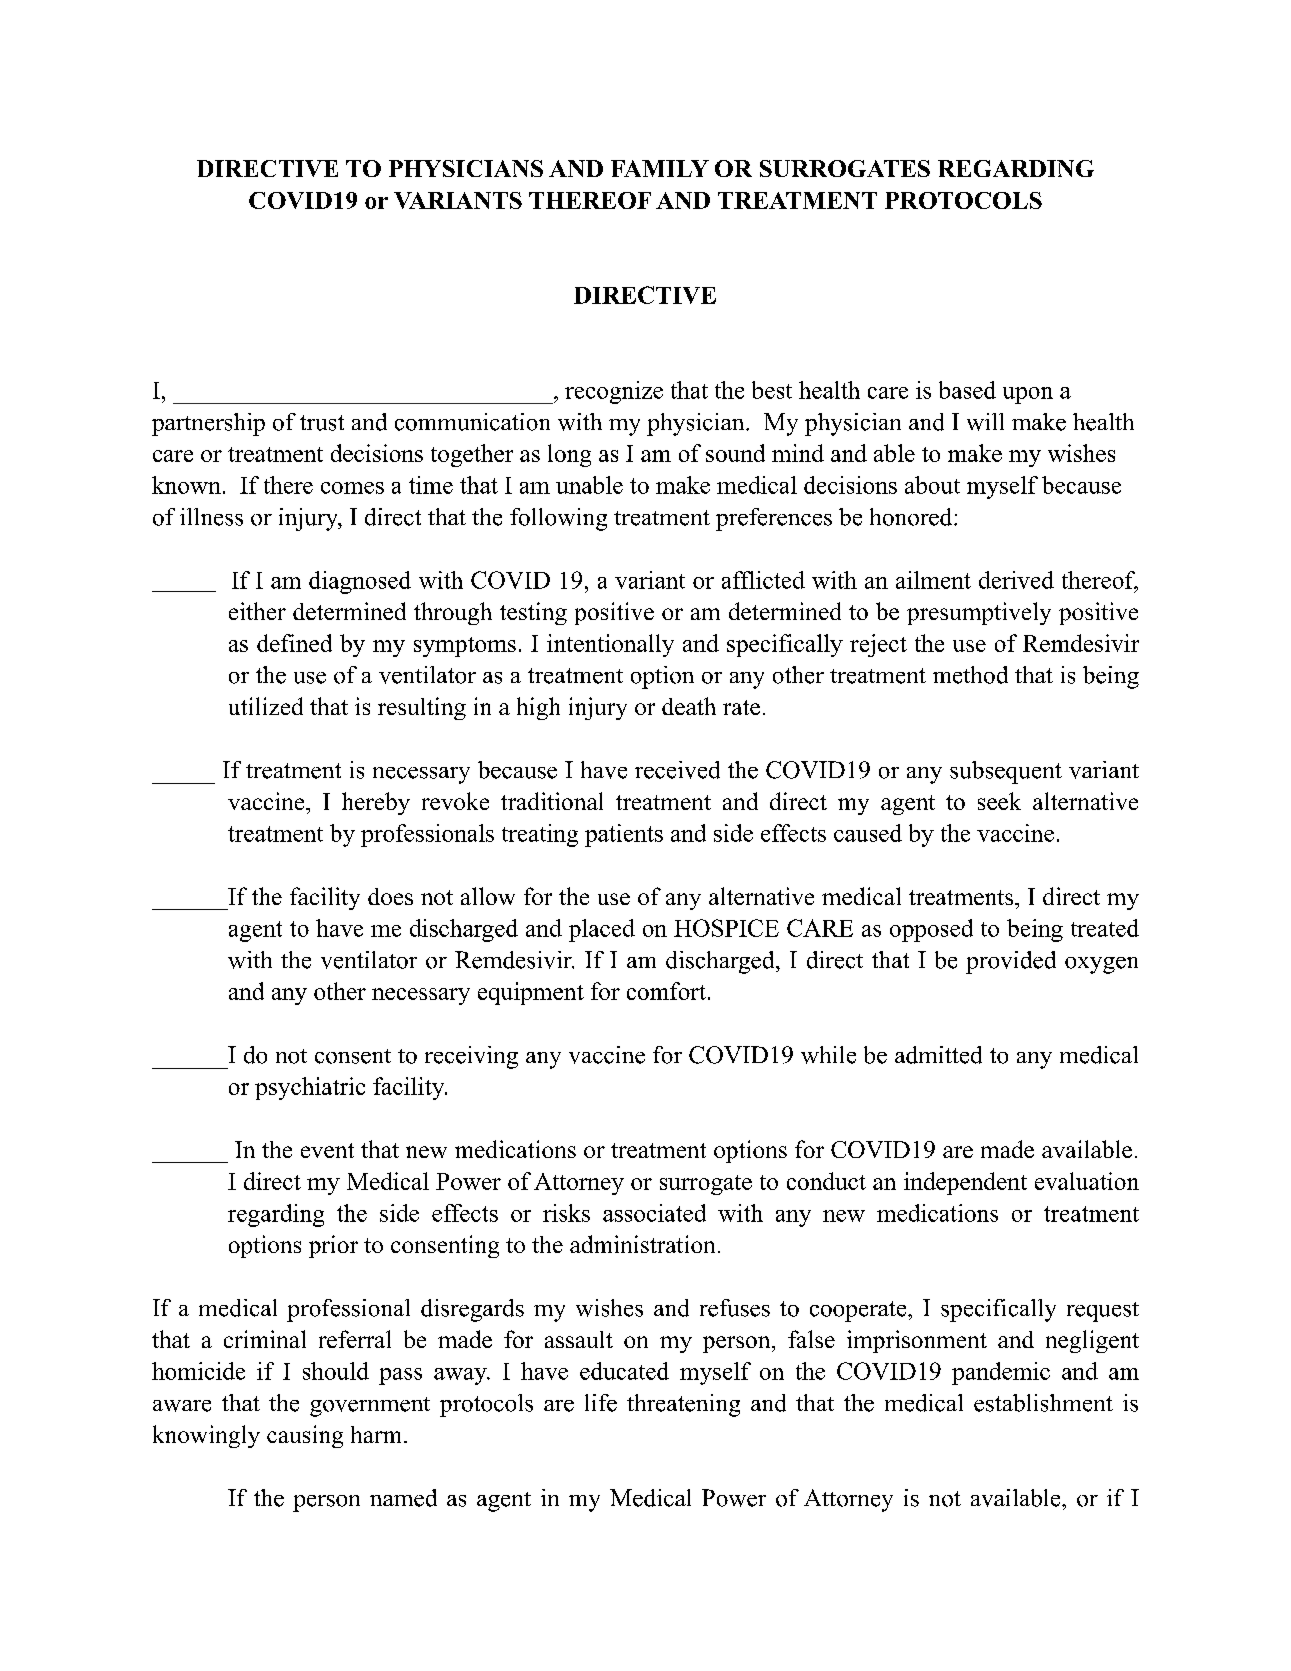 This image has height=1671, width=1291. I want to click on FAMILY, so click(660, 168).
